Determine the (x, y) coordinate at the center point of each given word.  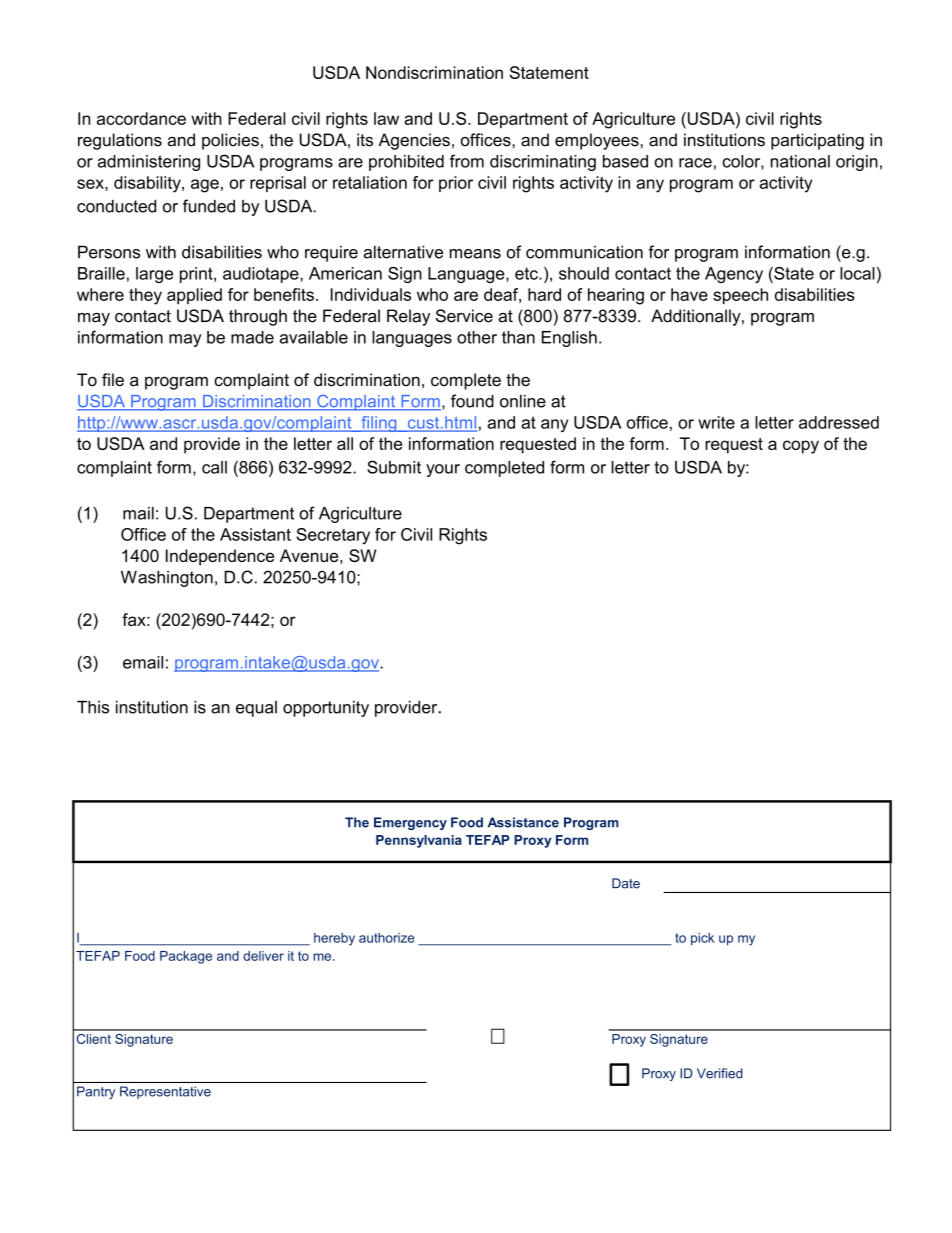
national (800, 161)
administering (149, 163)
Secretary (333, 536)
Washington (167, 579)
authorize (386, 938)
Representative (165, 1092)
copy (801, 447)
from (467, 161)
